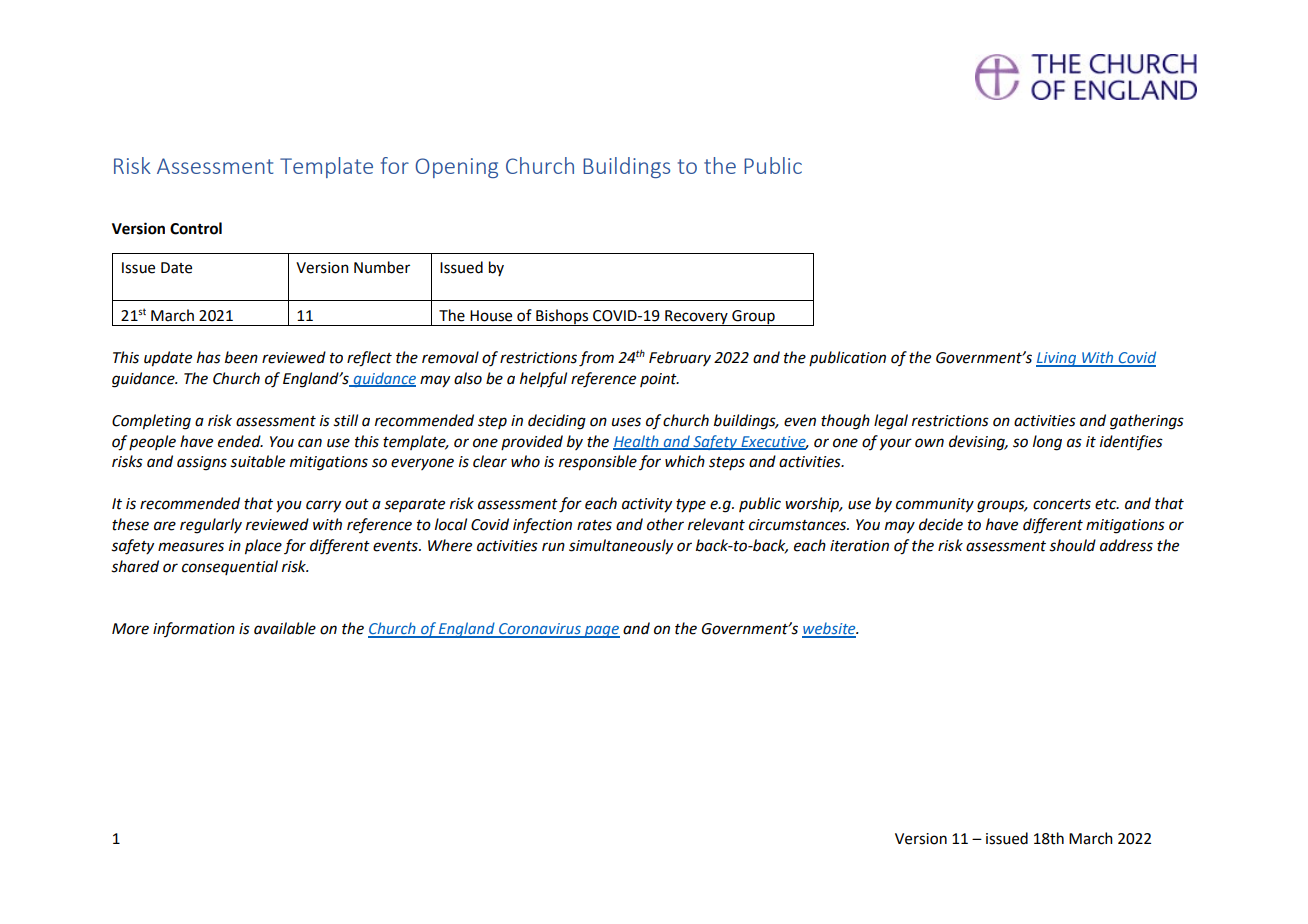  Describe the element at coordinates (323, 506) in the screenshot. I see `carry` at that location.
